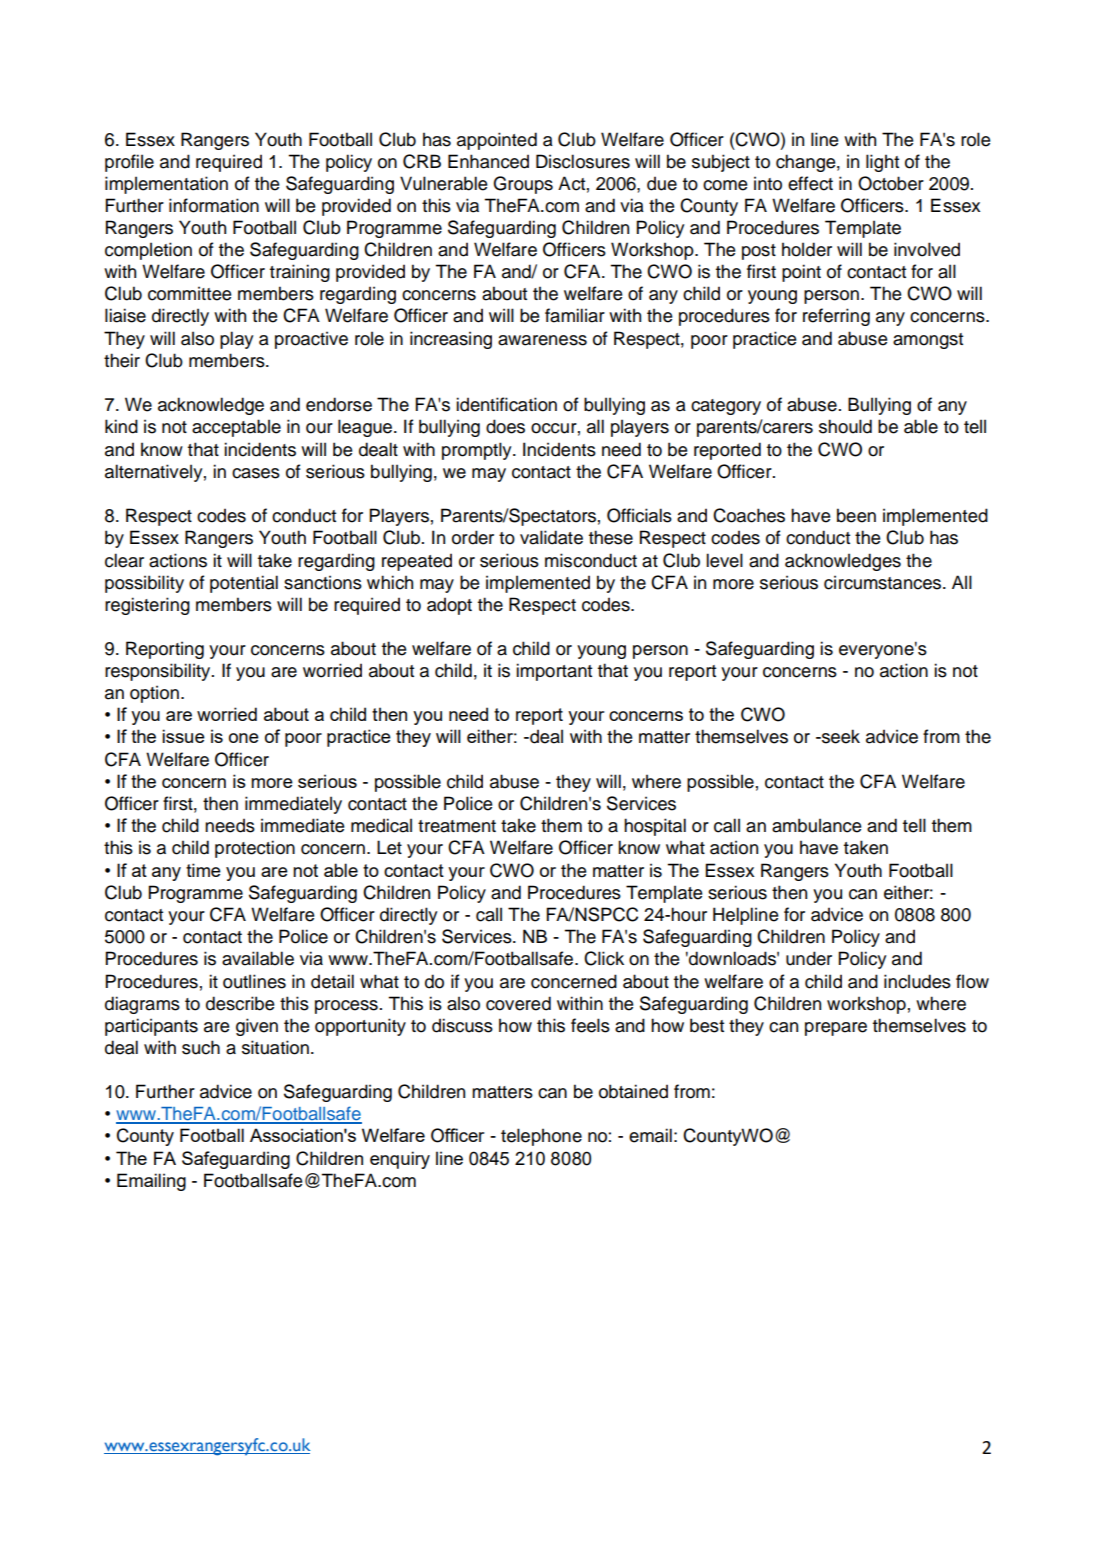 The width and height of the screenshot is (1096, 1551). Describe the element at coordinates (891, 183) in the screenshot. I see `October` at that location.
